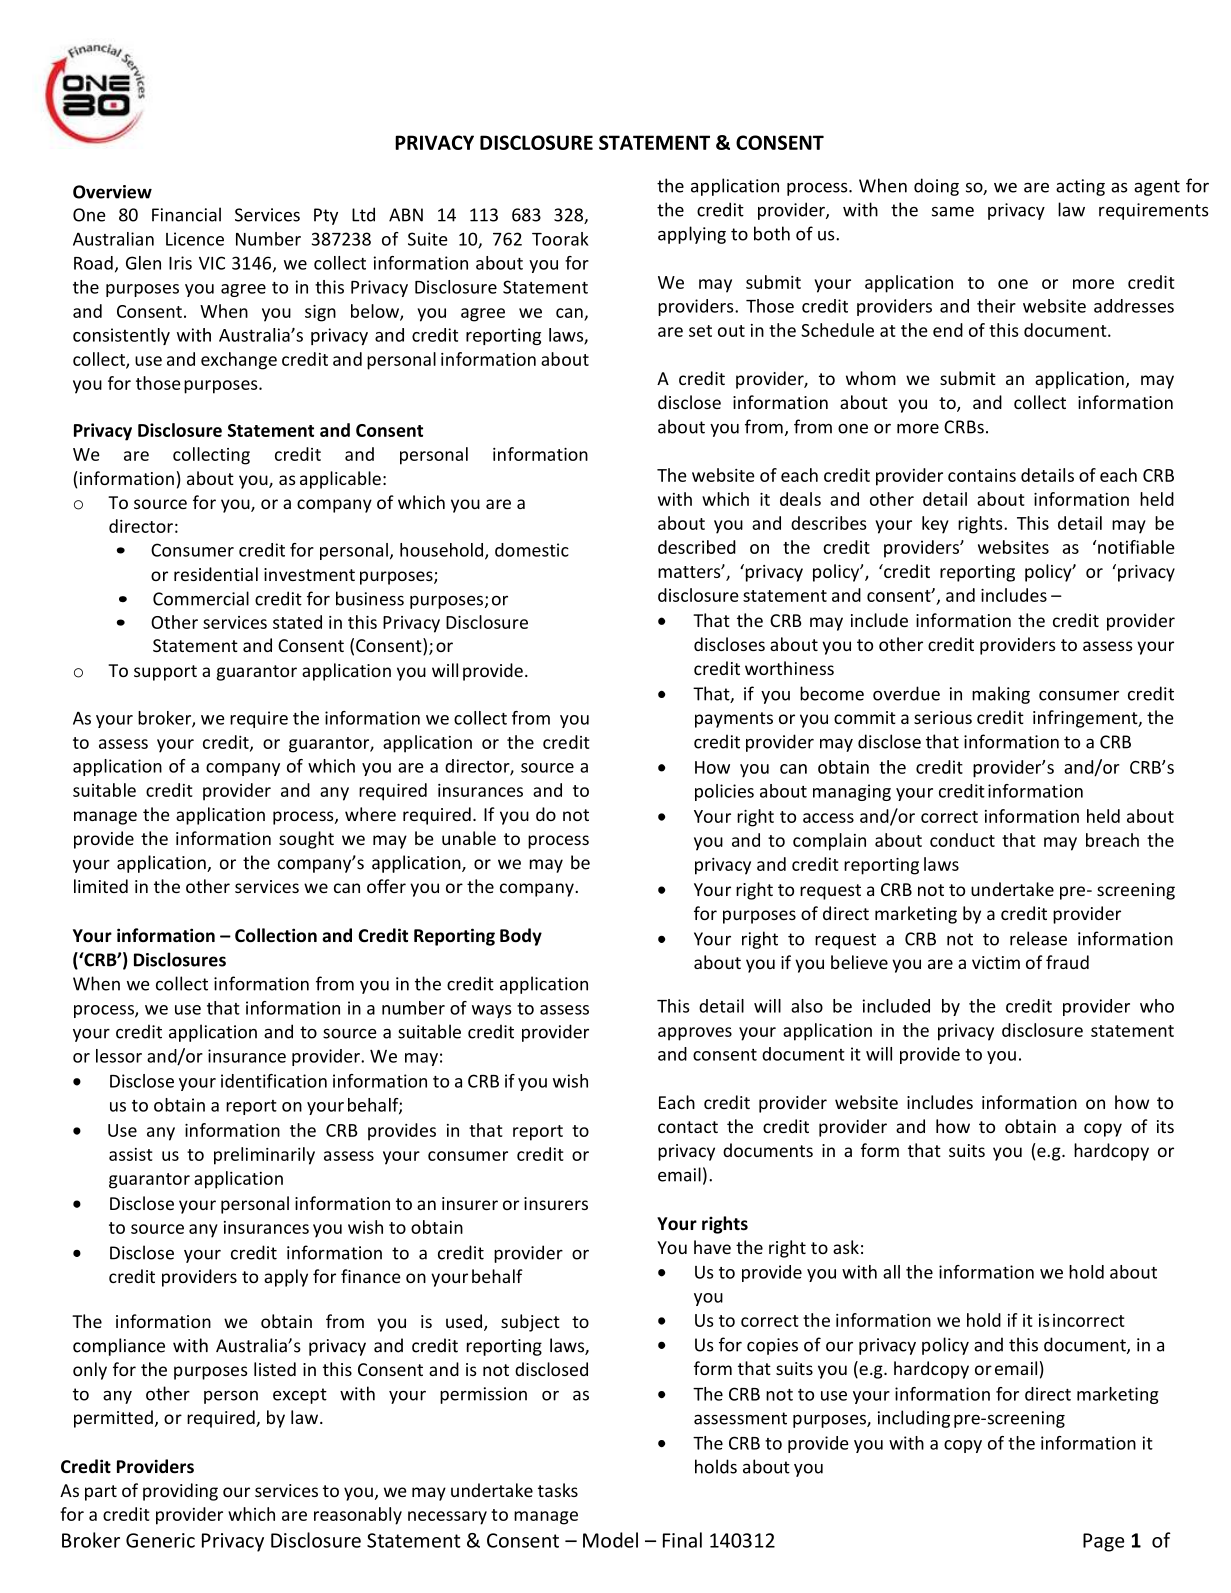 Image resolution: width=1231 pixels, height=1593 pixels. I want to click on policies, so click(724, 792).
